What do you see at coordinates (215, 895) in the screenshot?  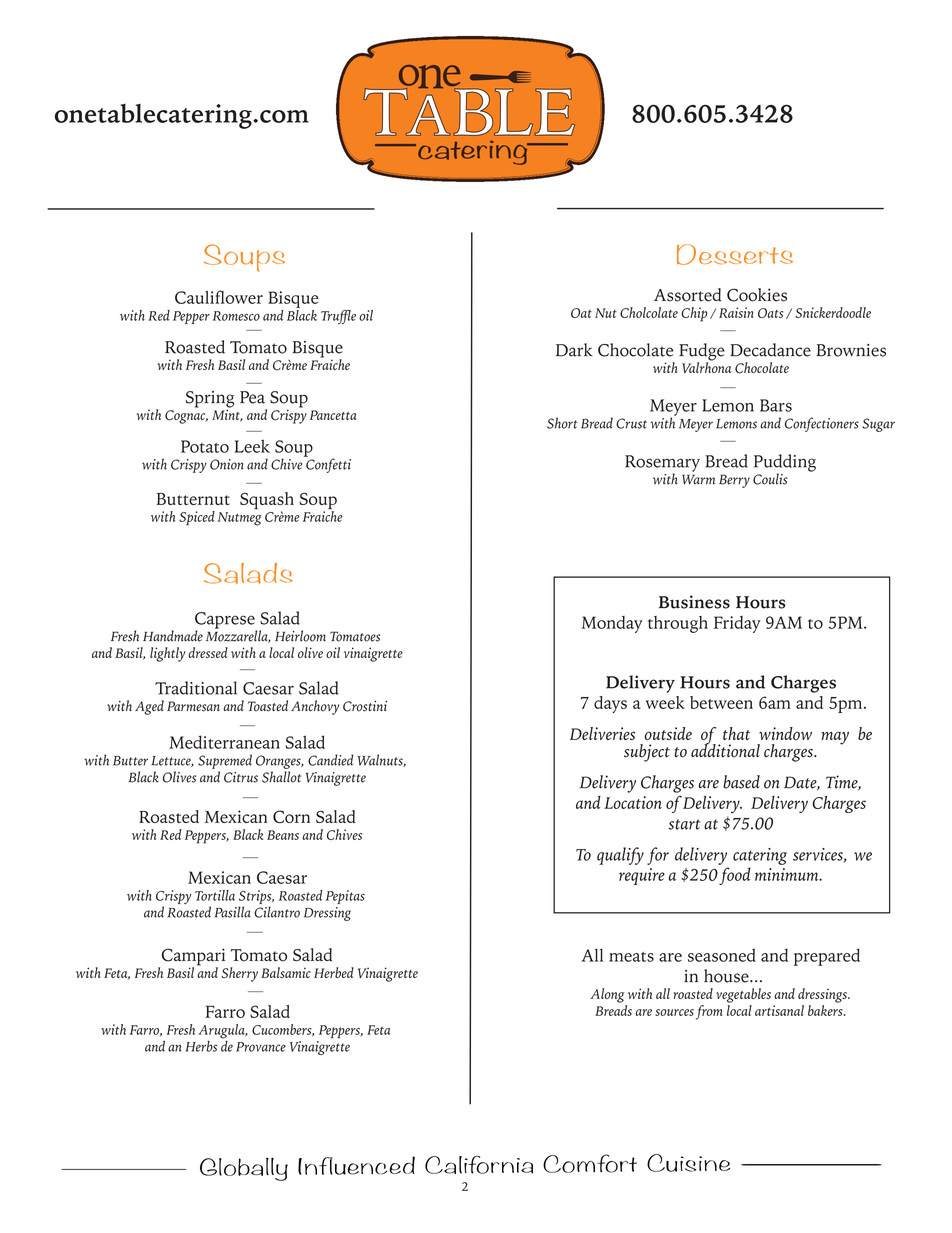 I see `Tortilla` at bounding box center [215, 895].
